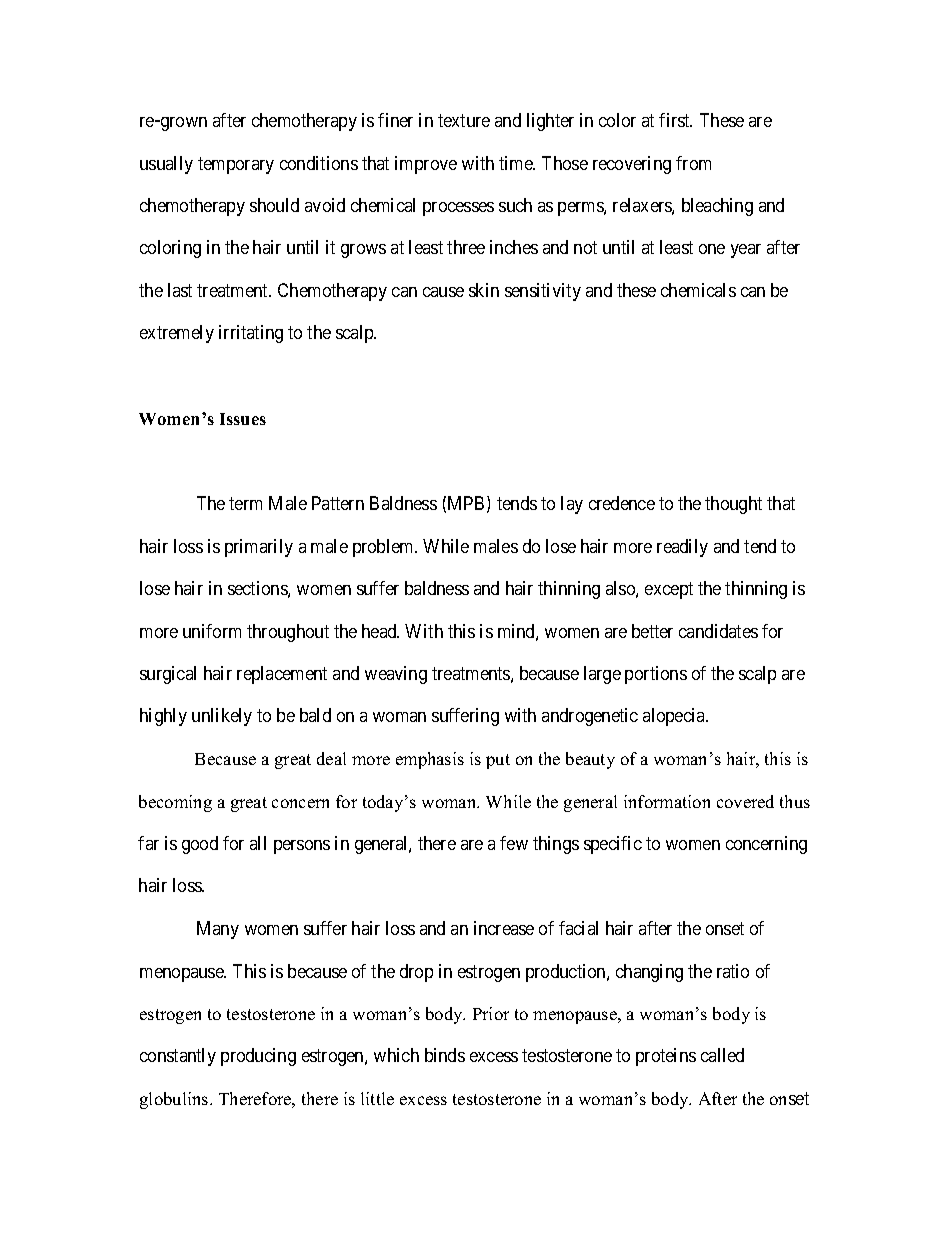 The height and width of the document is (1233, 952). I want to click on skin, so click(484, 290).
